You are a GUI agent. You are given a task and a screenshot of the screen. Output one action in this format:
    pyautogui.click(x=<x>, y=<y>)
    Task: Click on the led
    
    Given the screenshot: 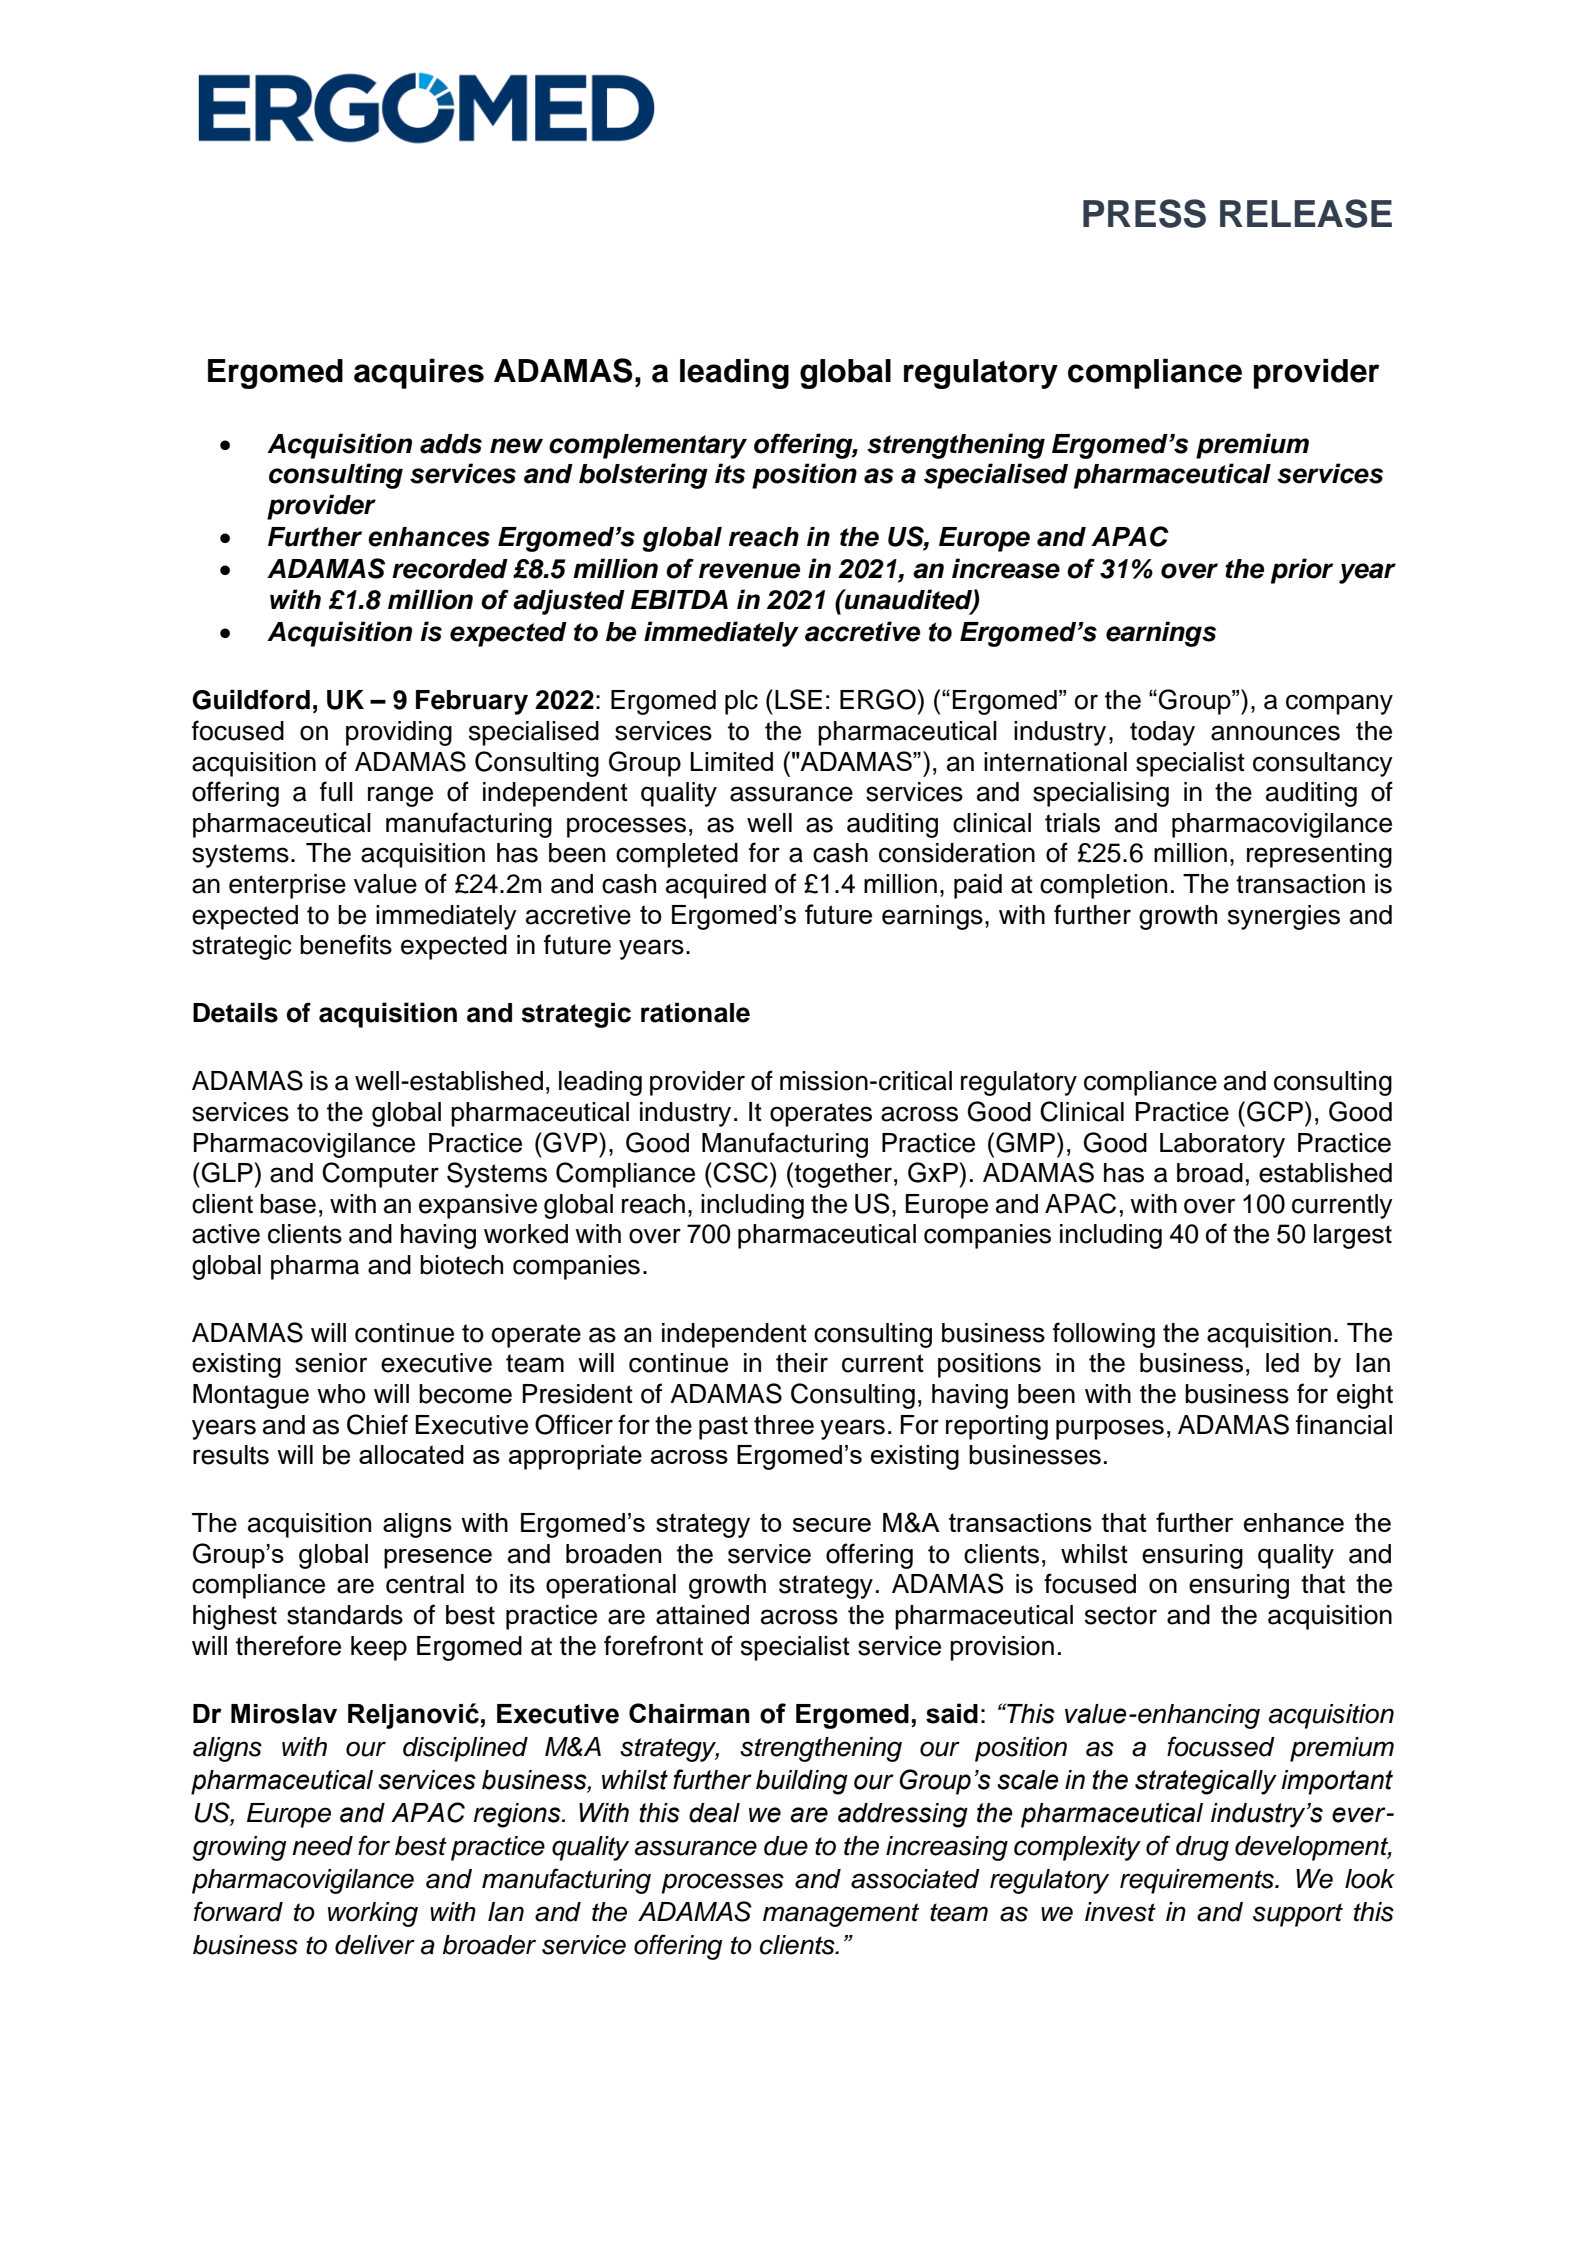 What is the action you would take?
    pyautogui.click(x=1282, y=1363)
